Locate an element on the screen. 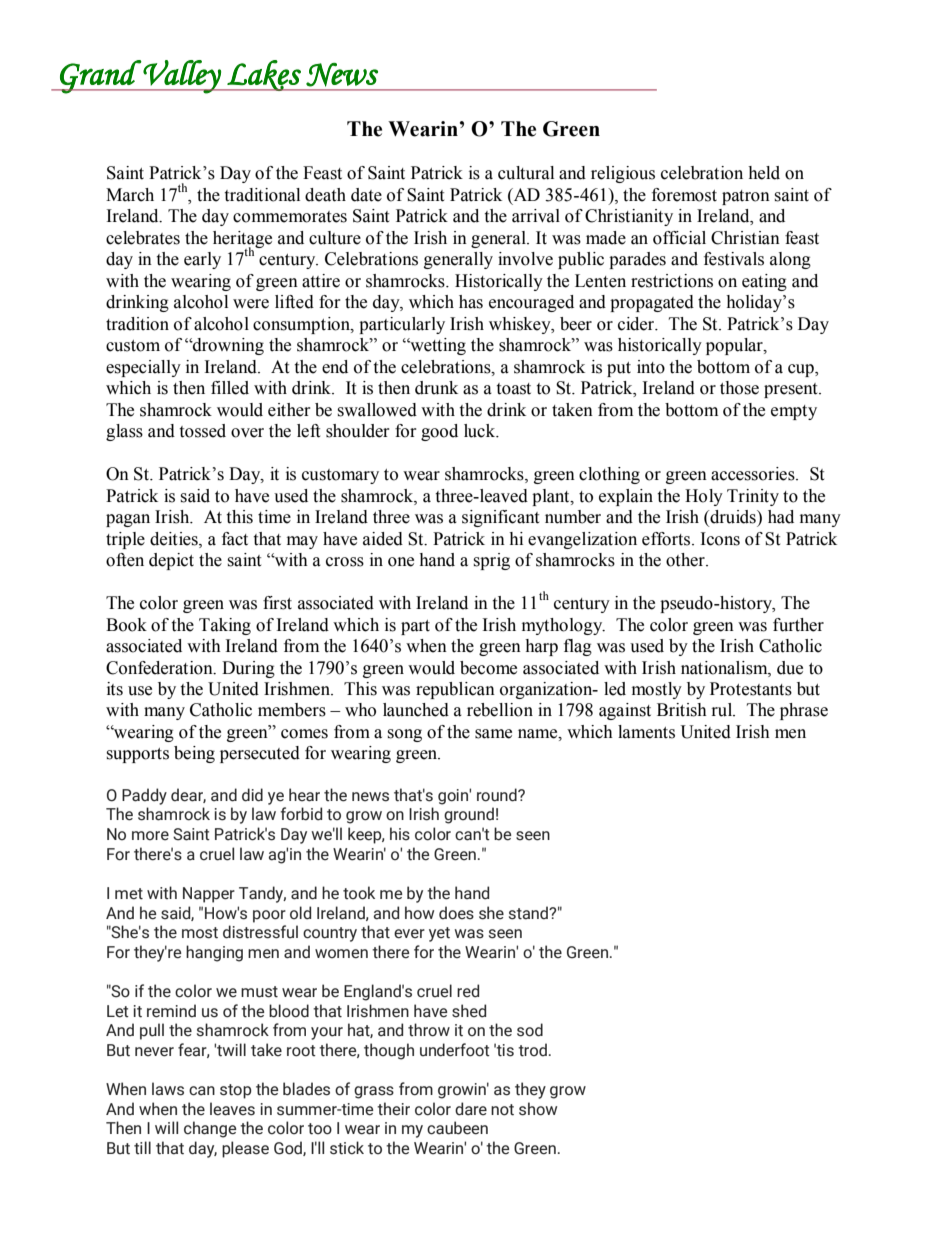 The width and height of the screenshot is (952, 1233). patron is located at coordinates (746, 197).
